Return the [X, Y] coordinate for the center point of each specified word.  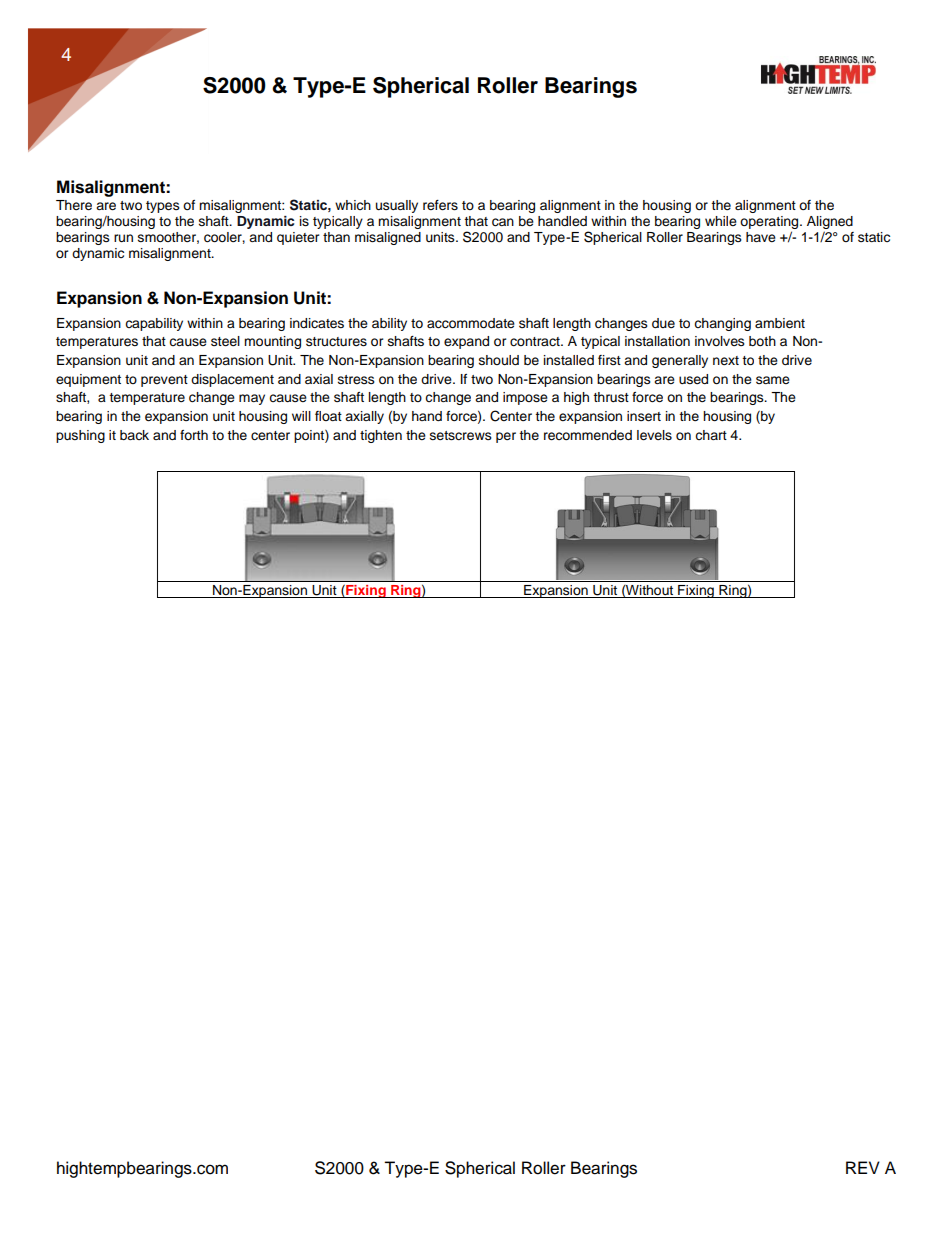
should [499, 360]
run [123, 238]
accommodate [471, 323]
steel [225, 341]
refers [440, 205]
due [663, 323]
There [74, 205]
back [134, 435]
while [721, 221]
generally [680, 361]
